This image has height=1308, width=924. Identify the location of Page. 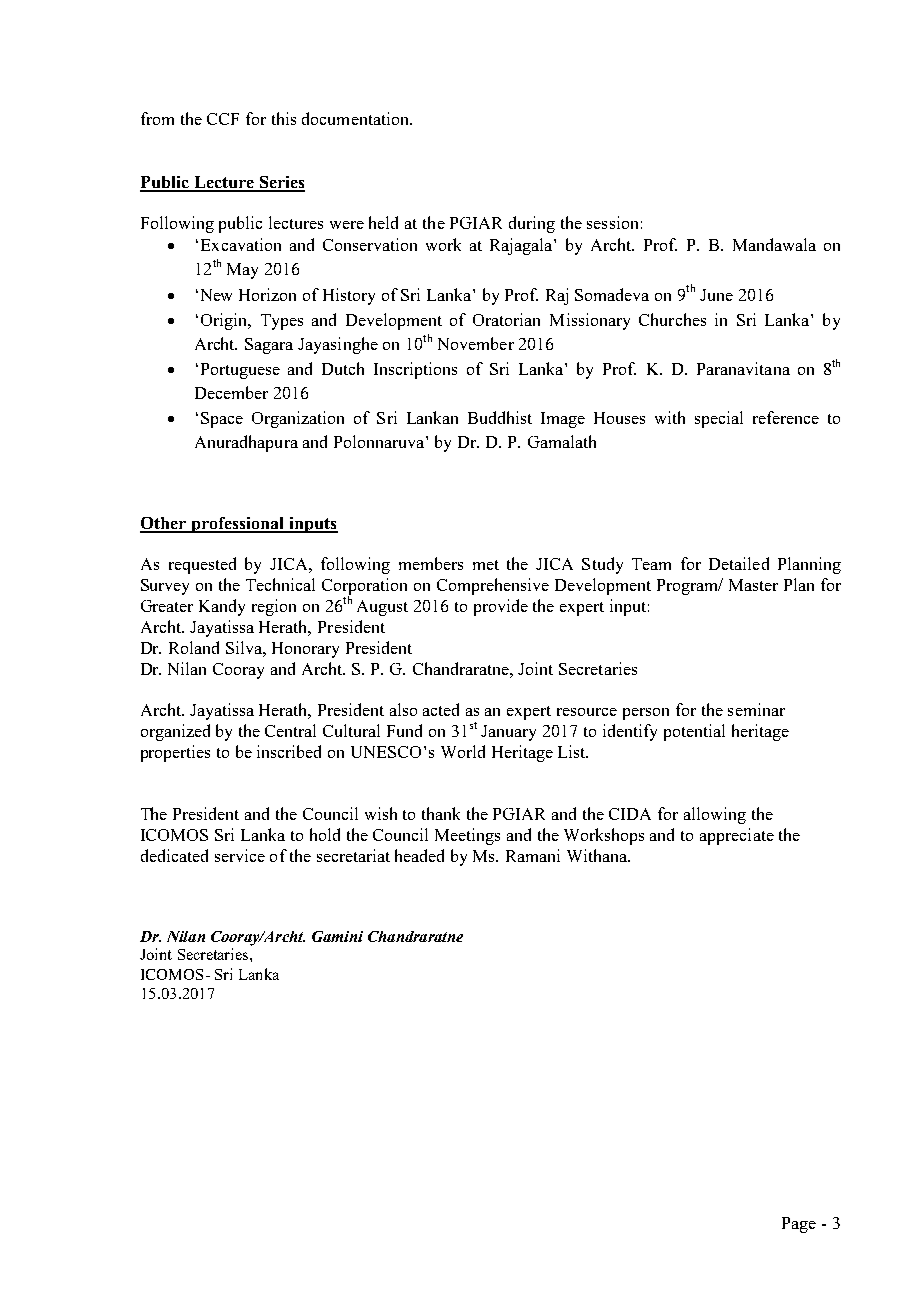
(799, 1225).
